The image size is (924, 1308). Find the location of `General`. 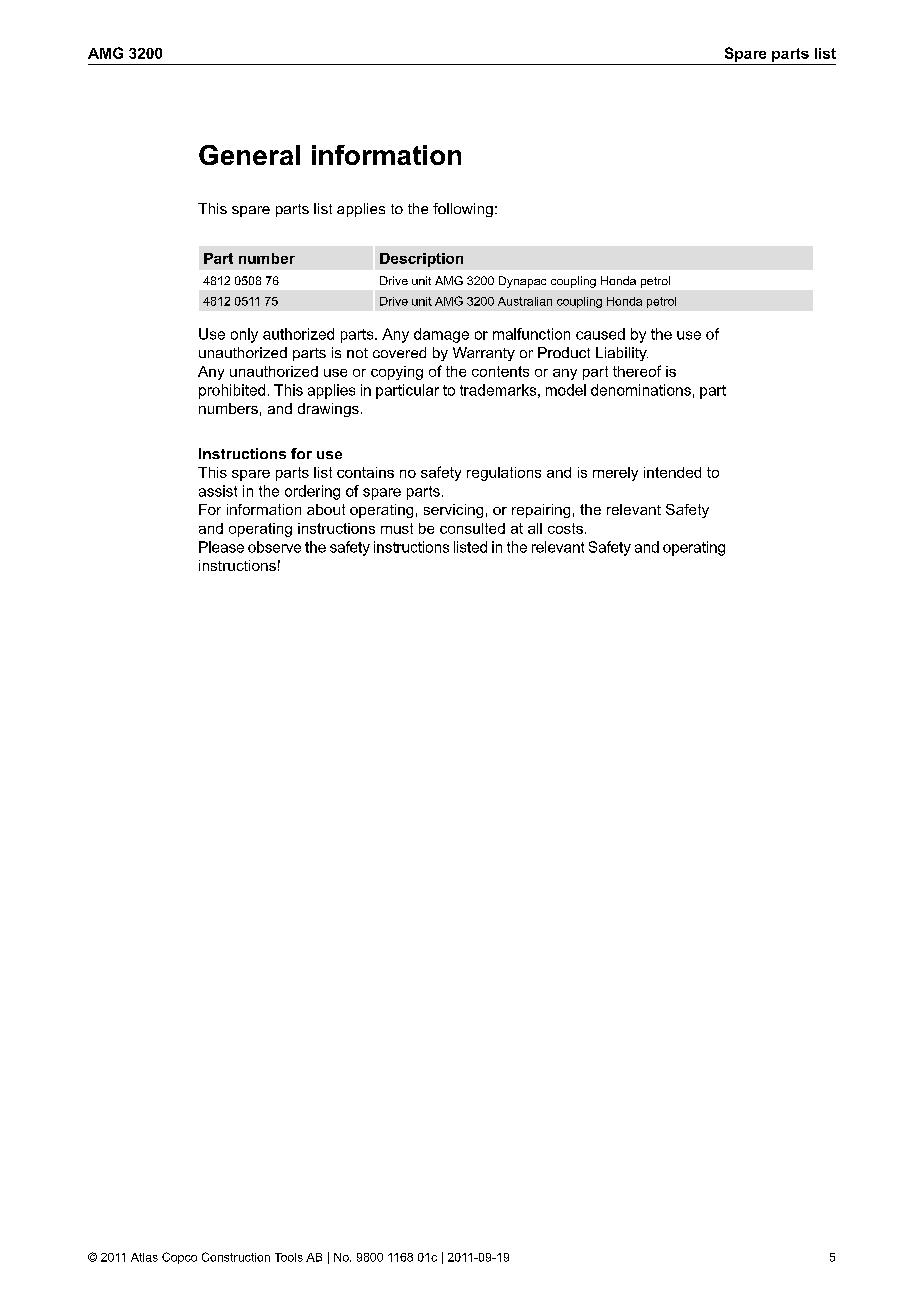

General is located at coordinates (249, 155).
